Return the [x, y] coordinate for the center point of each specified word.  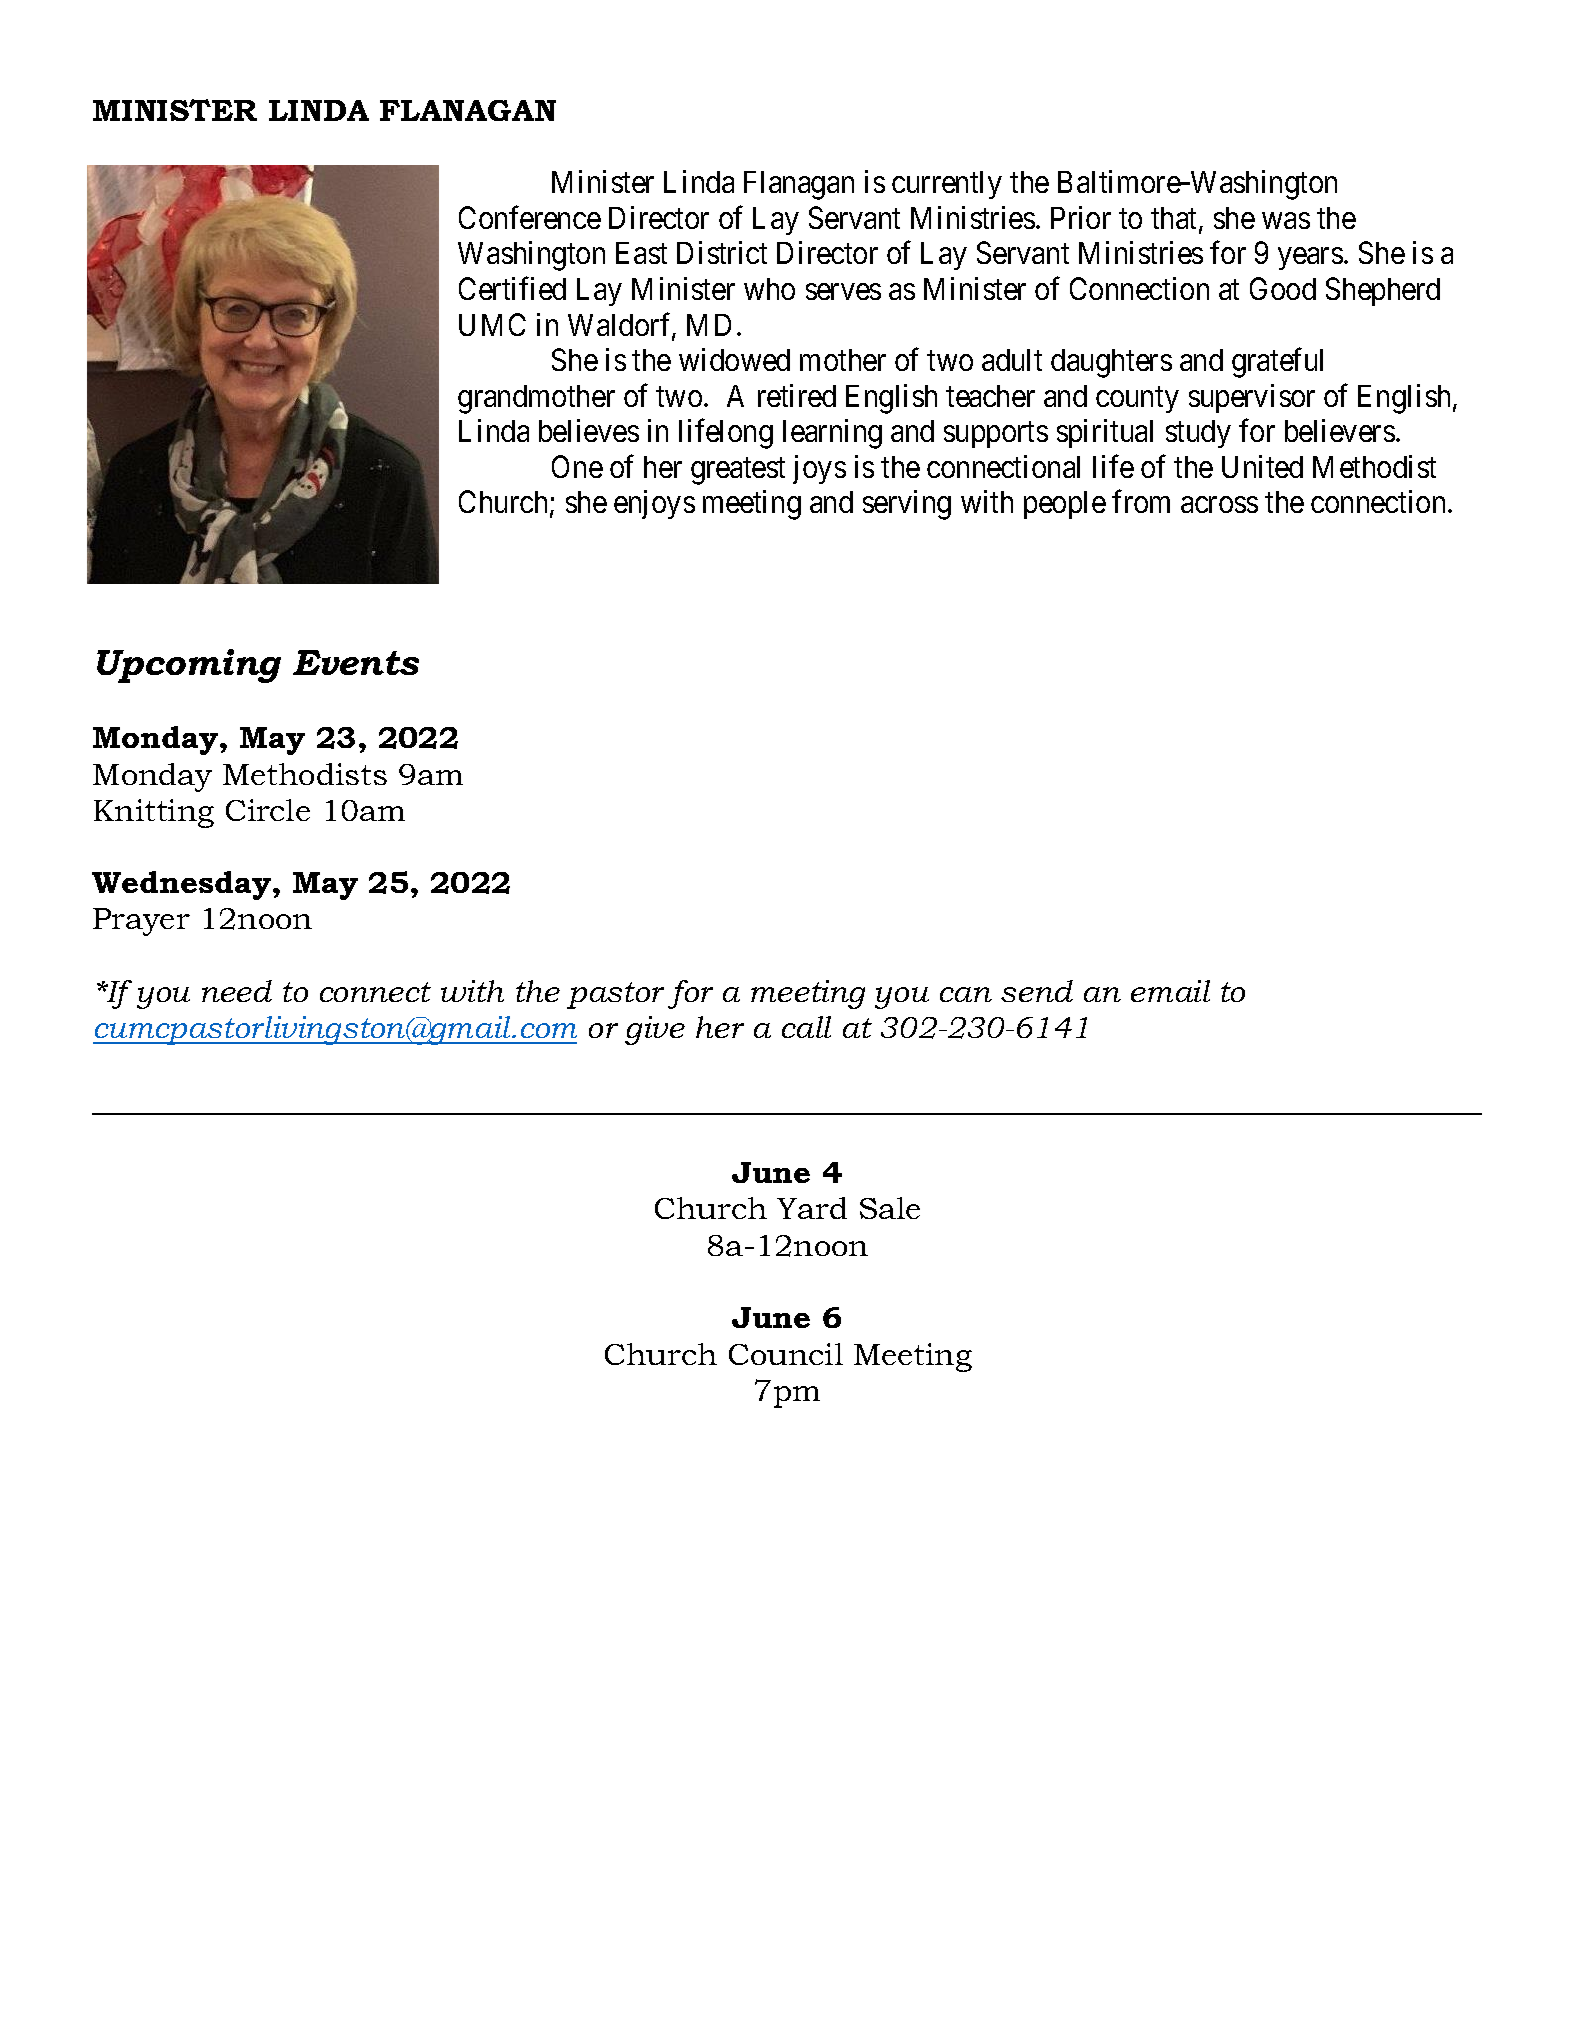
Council [786, 1354]
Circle [268, 810]
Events [356, 662]
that [1175, 219]
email [1170, 991]
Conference [530, 217]
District [722, 252]
